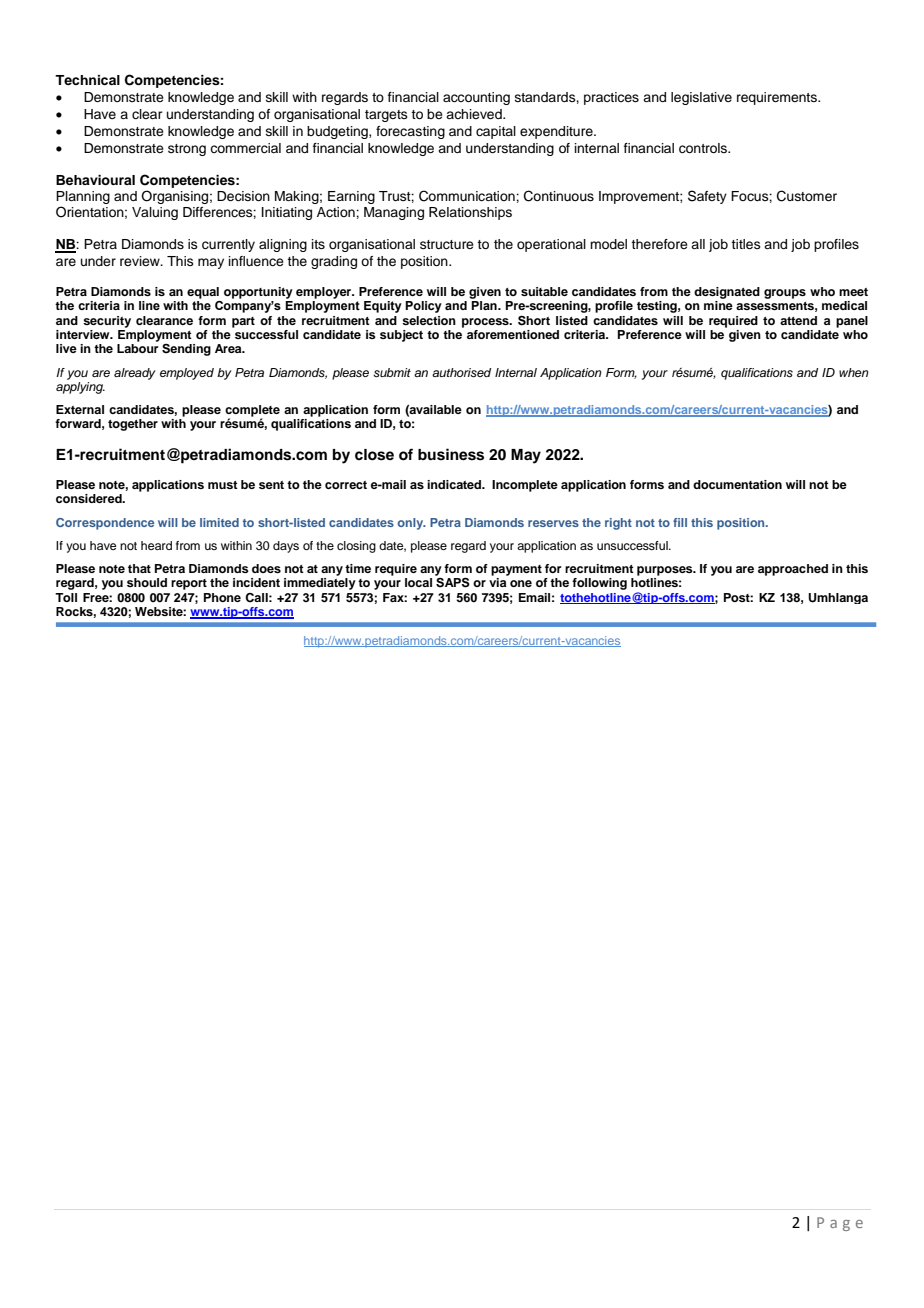  I want to click on accounting, so click(476, 98).
